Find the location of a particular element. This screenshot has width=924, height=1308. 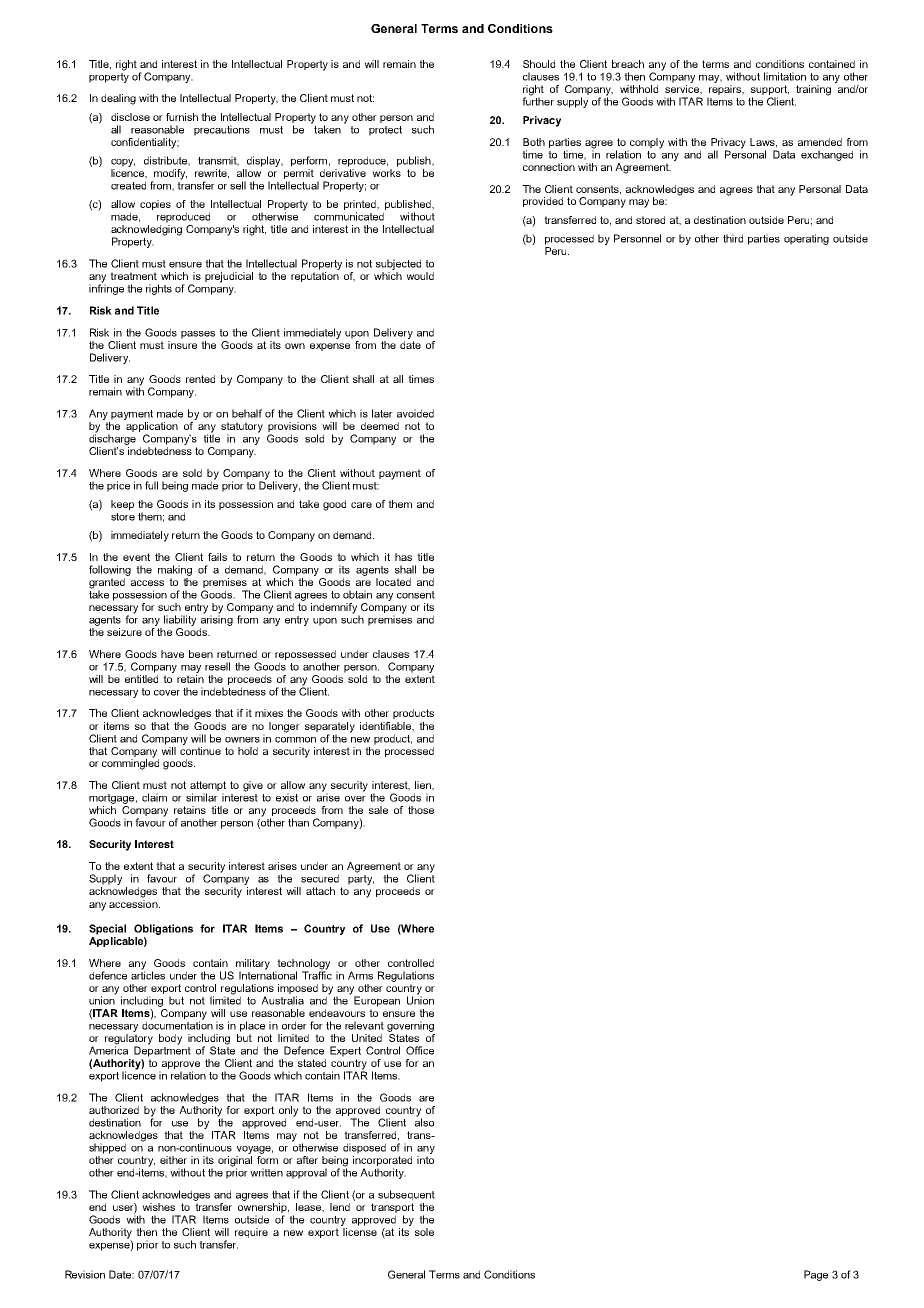

European is located at coordinates (377, 1001).
